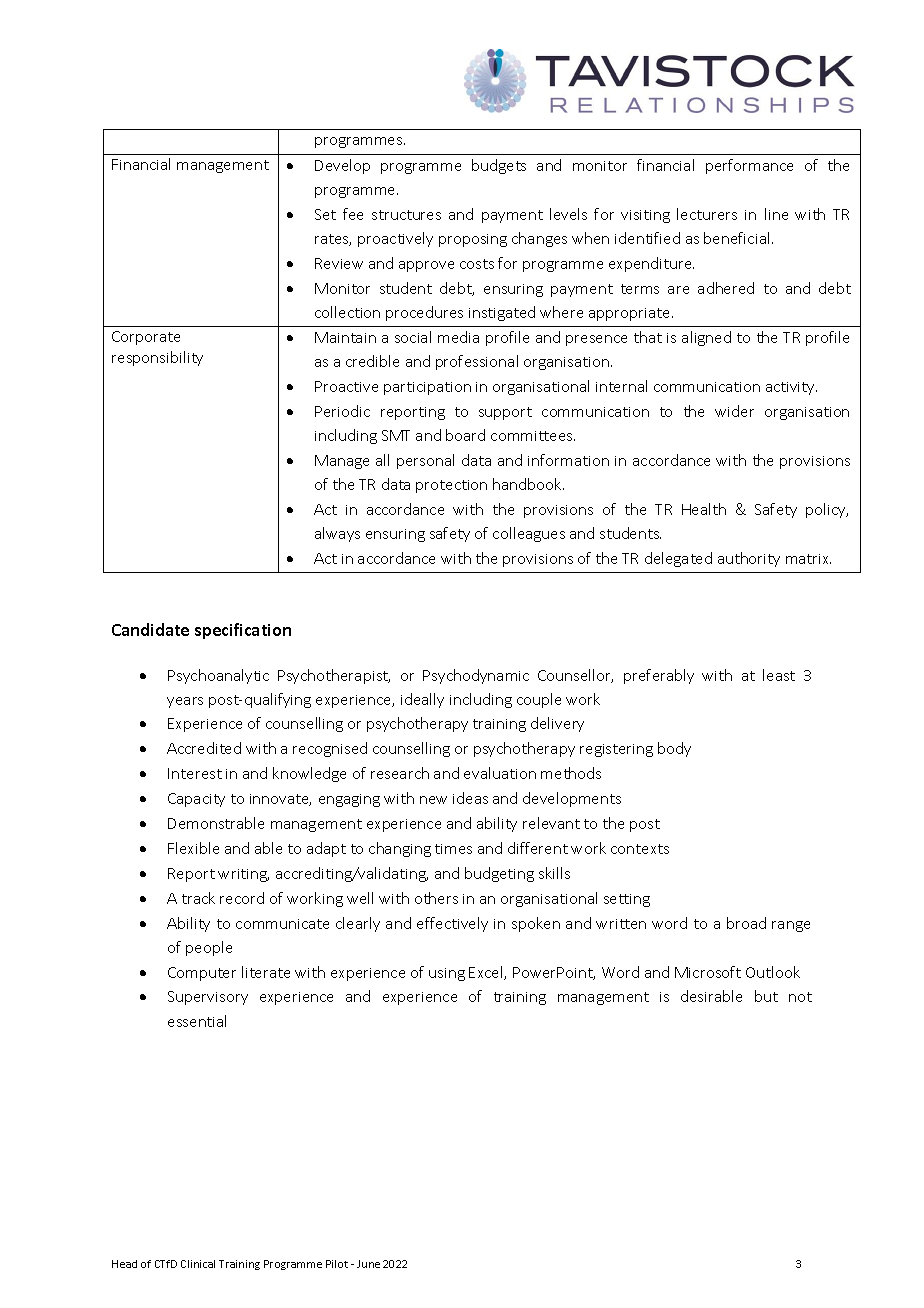 Image resolution: width=924 pixels, height=1308 pixels. What do you see at coordinates (499, 166) in the screenshot?
I see `budgets` at bounding box center [499, 166].
